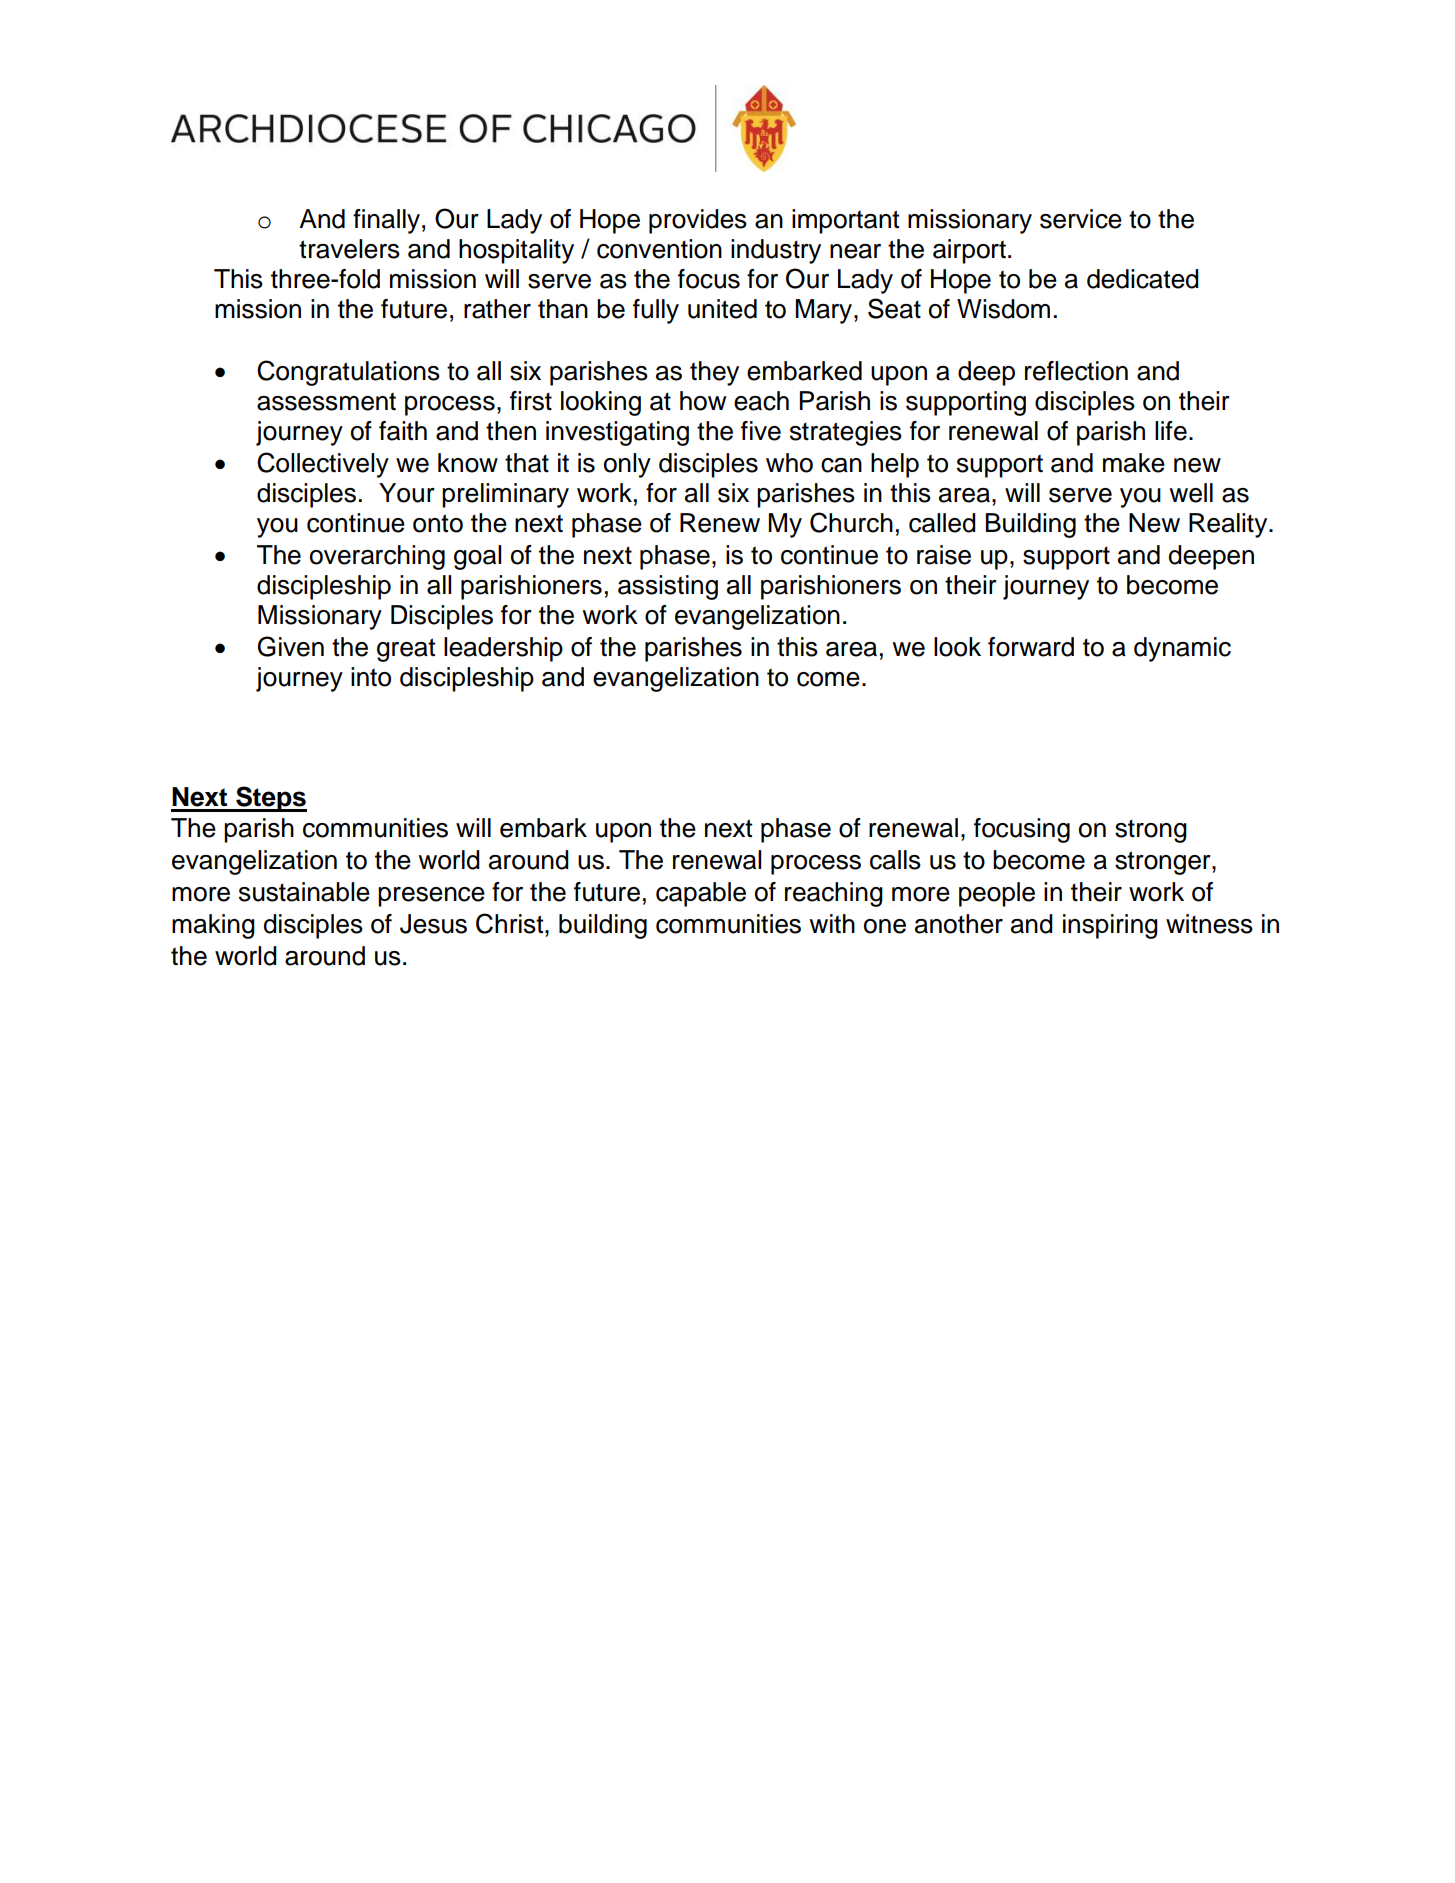 Image resolution: width=1455 pixels, height=1883 pixels. I want to click on reflection, so click(1076, 371).
